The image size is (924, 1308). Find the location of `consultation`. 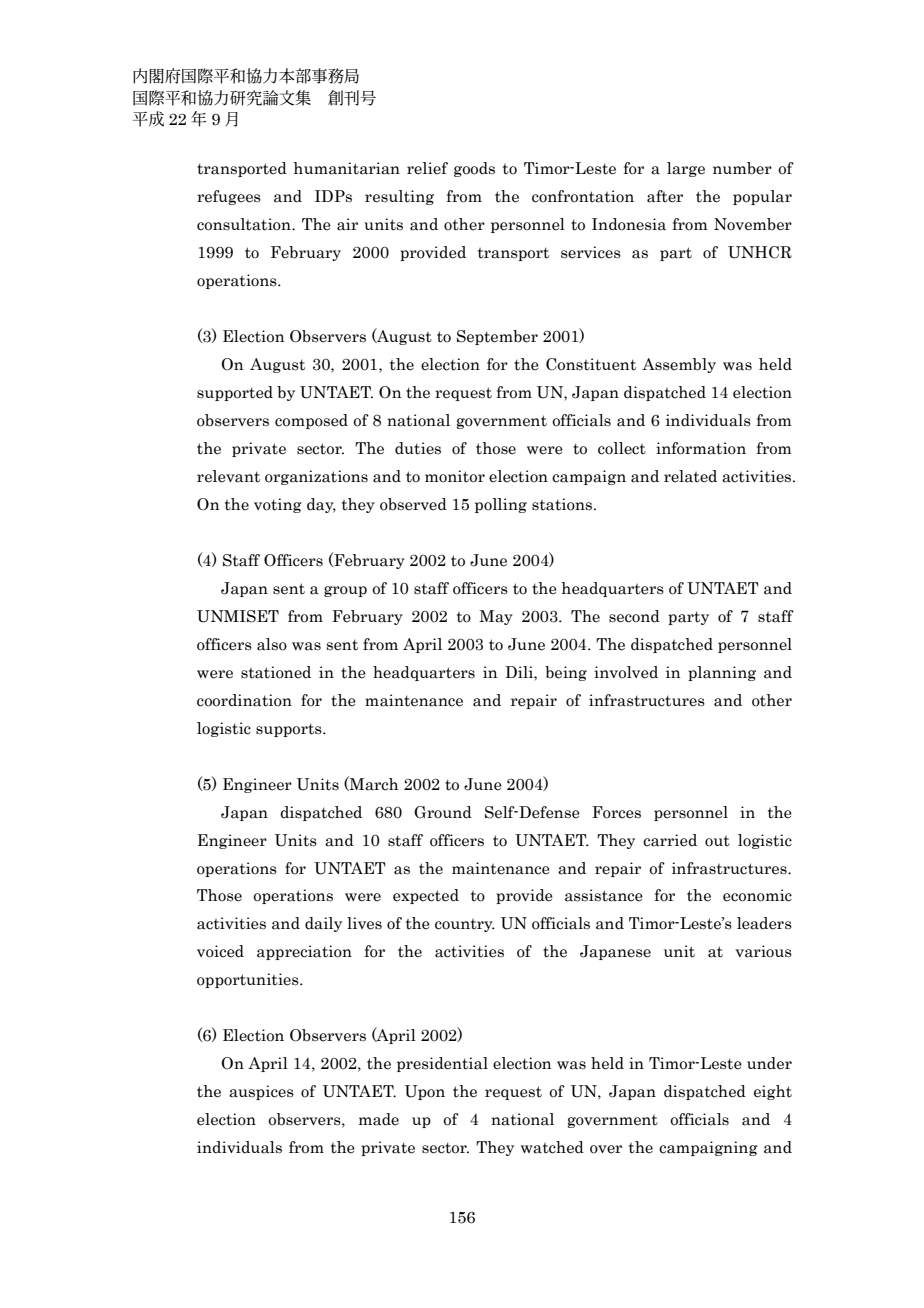

consultation is located at coordinates (245, 224).
